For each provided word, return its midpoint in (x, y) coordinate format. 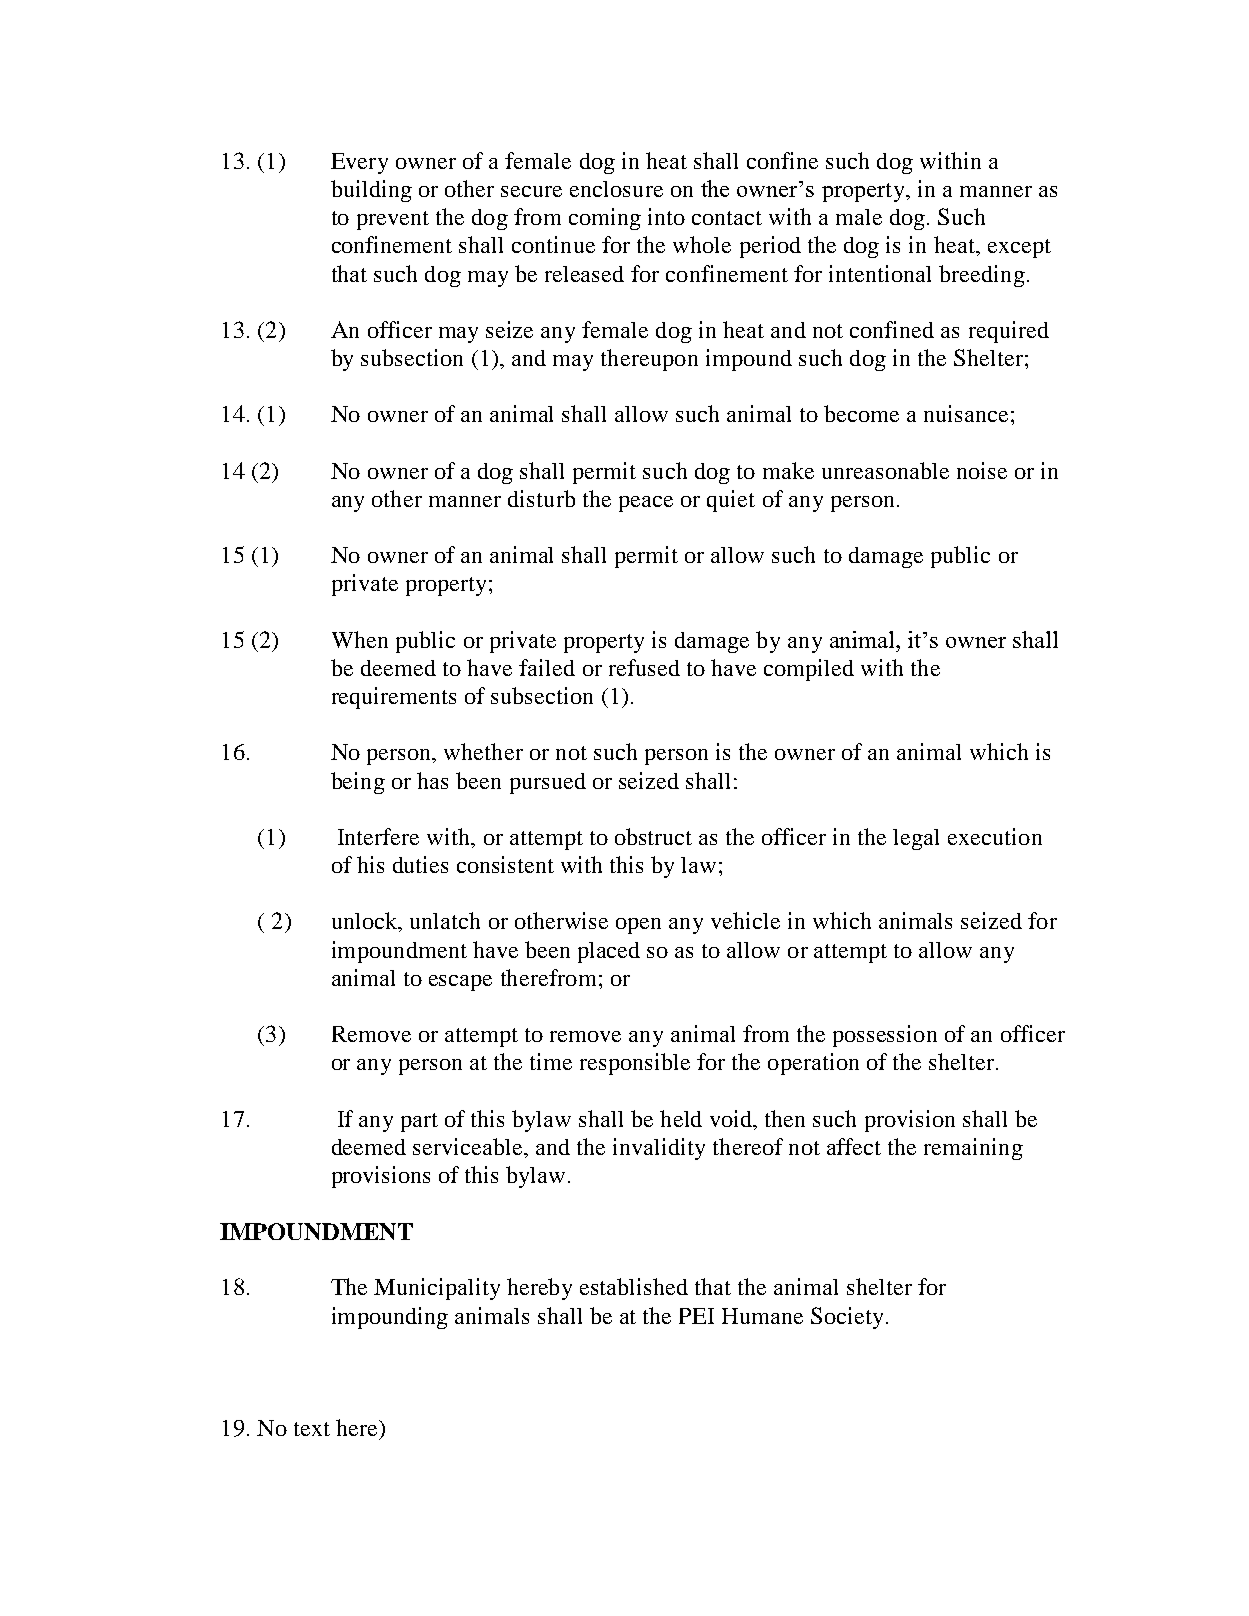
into (666, 216)
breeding (982, 276)
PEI (696, 1316)
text (312, 1429)
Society (847, 1318)
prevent (393, 220)
